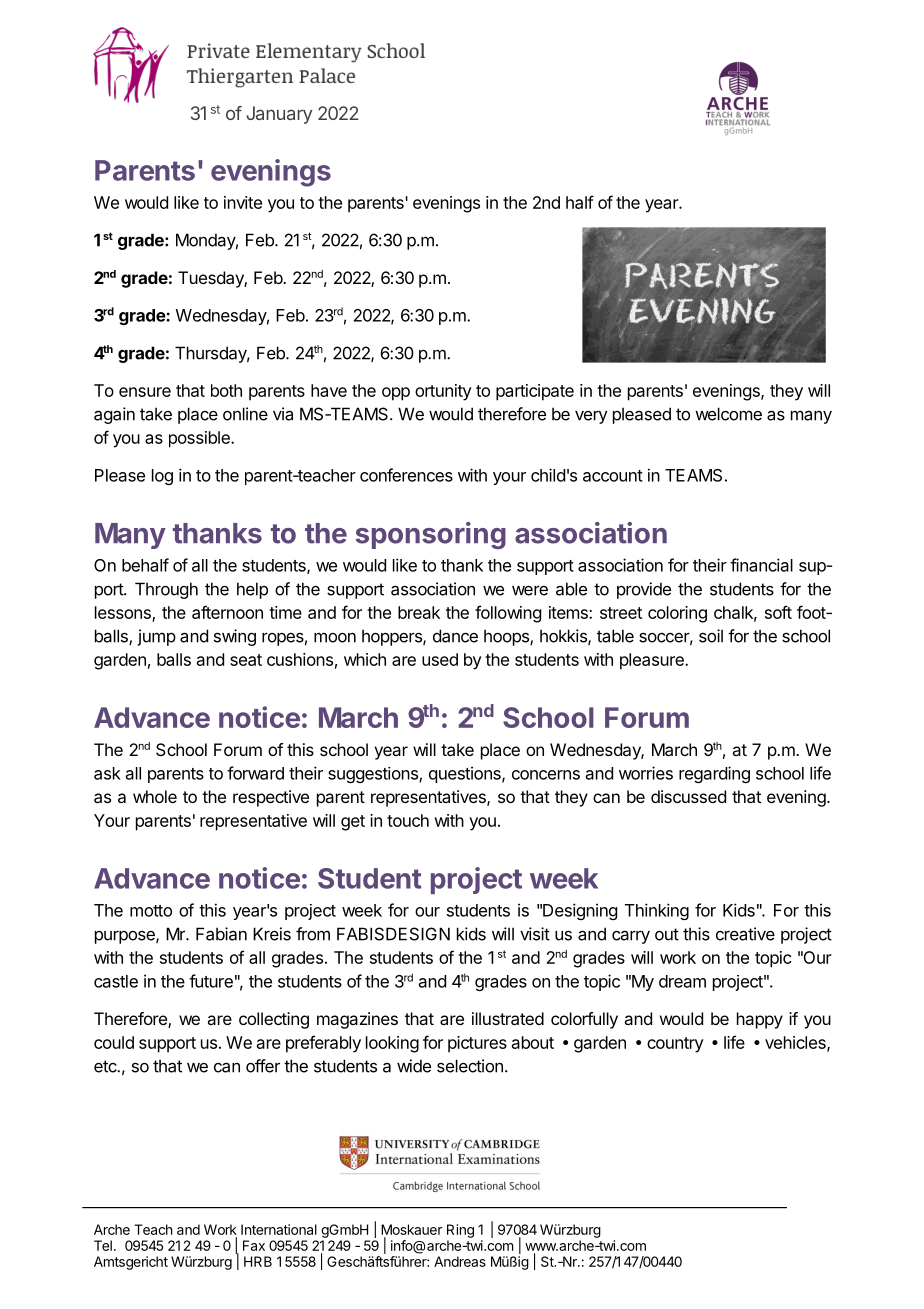  Describe the element at coordinates (711, 636) in the screenshot. I see `soil` at that location.
